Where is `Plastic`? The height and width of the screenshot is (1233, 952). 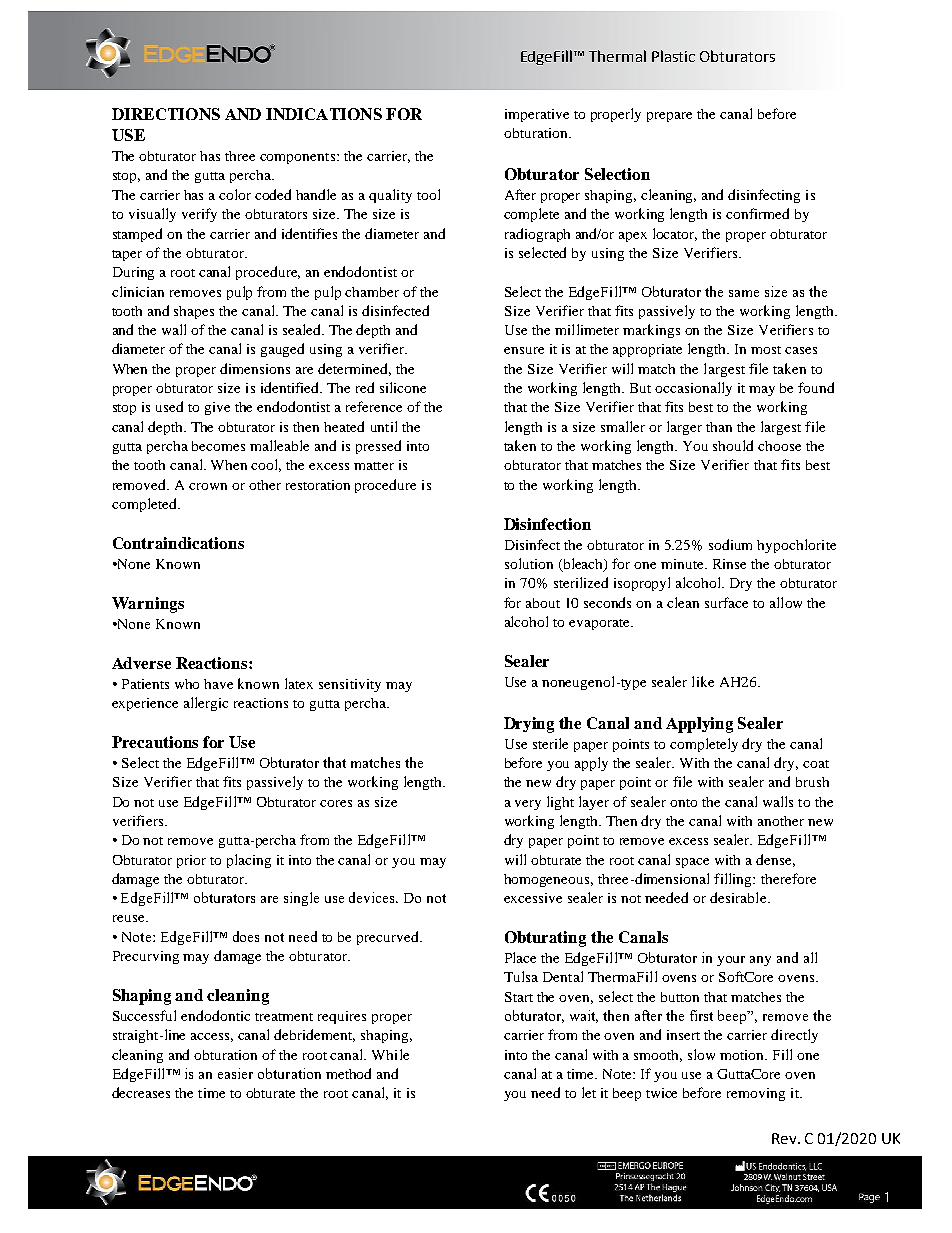 Plastic is located at coordinates (673, 56).
